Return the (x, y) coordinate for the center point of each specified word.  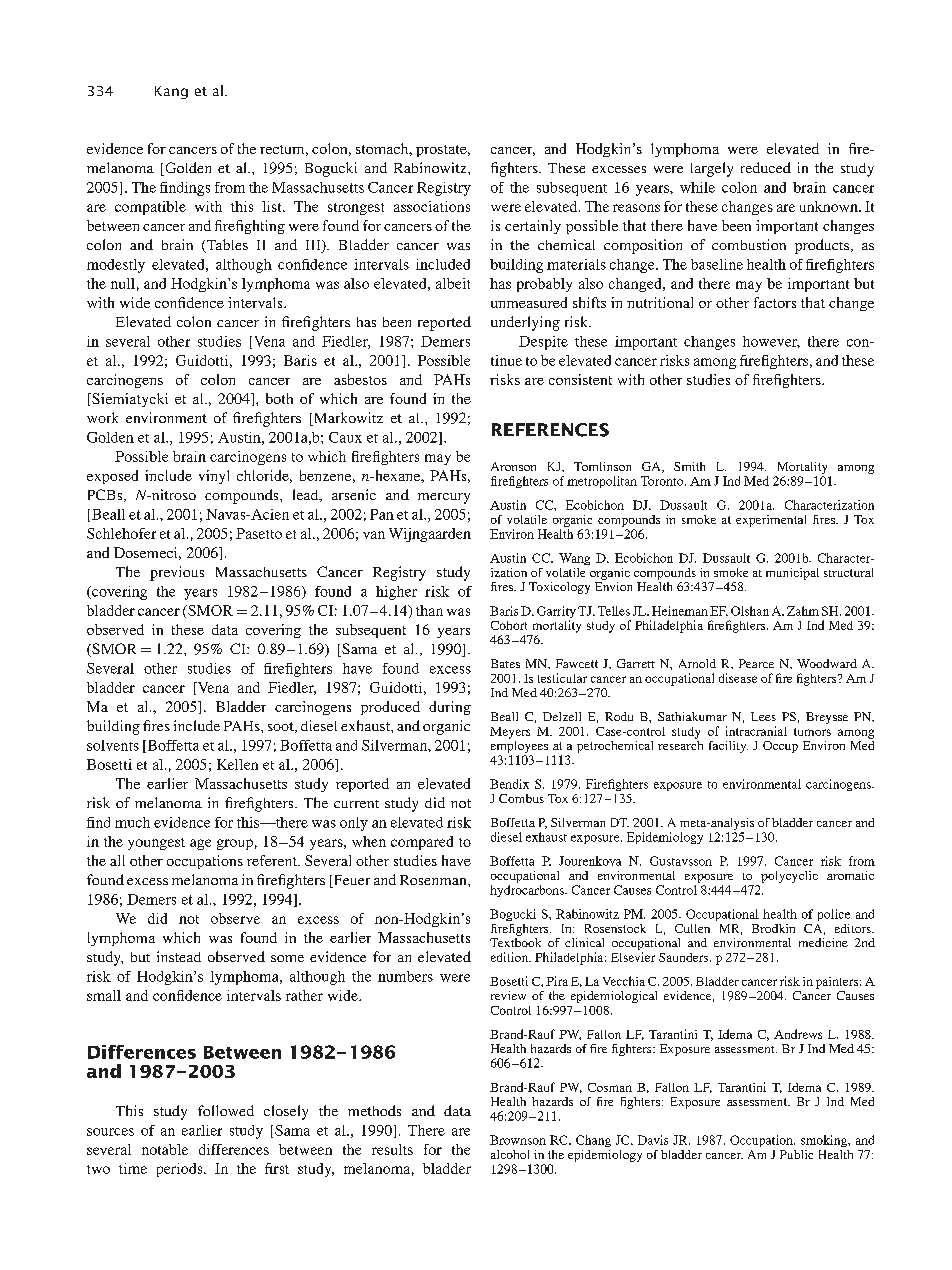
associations (432, 206)
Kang (171, 92)
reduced (766, 167)
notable (165, 1149)
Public (796, 1154)
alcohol (510, 1154)
